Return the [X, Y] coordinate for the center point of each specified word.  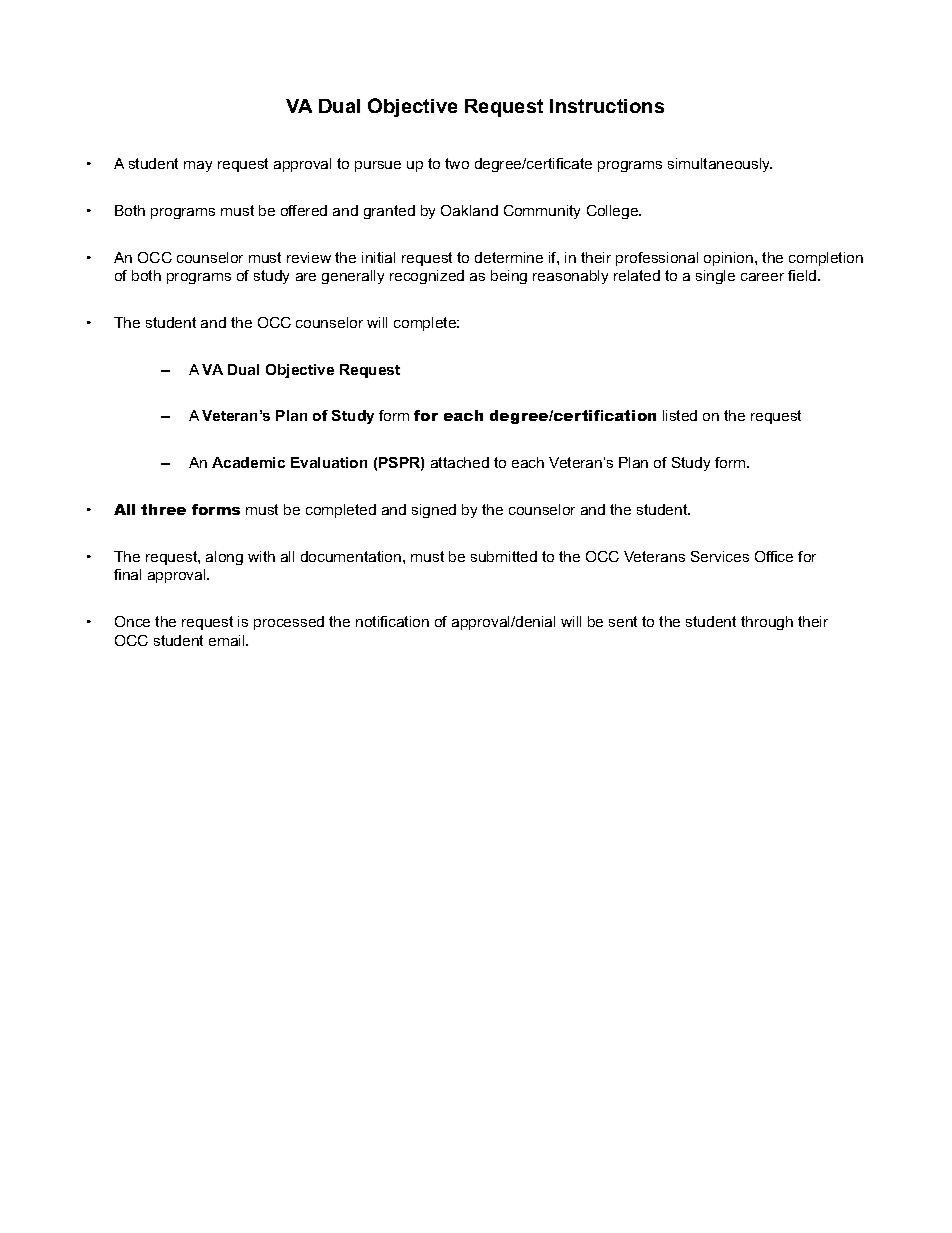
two [457, 163]
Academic [248, 462]
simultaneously [720, 165]
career [762, 277]
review [309, 257]
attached [460, 462]
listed [680, 415]
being [509, 277]
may [198, 166]
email [228, 640]
